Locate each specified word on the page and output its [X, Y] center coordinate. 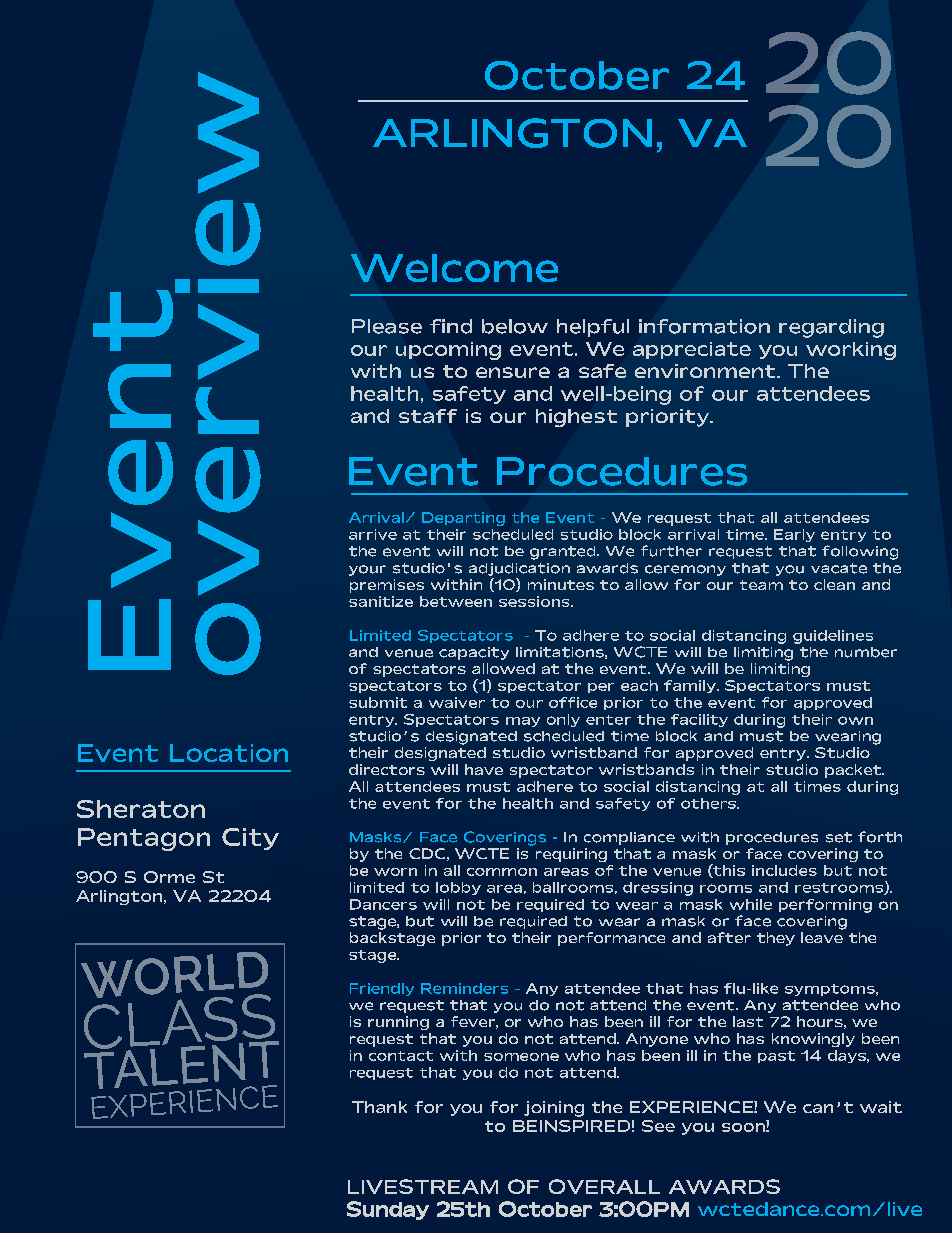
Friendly [382, 989]
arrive [373, 534]
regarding [831, 328]
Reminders [464, 988]
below [515, 326]
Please [387, 326]
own [855, 720]
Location [229, 753]
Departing [463, 519]
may [523, 722]
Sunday [388, 1210]
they [776, 939]
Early [794, 535]
